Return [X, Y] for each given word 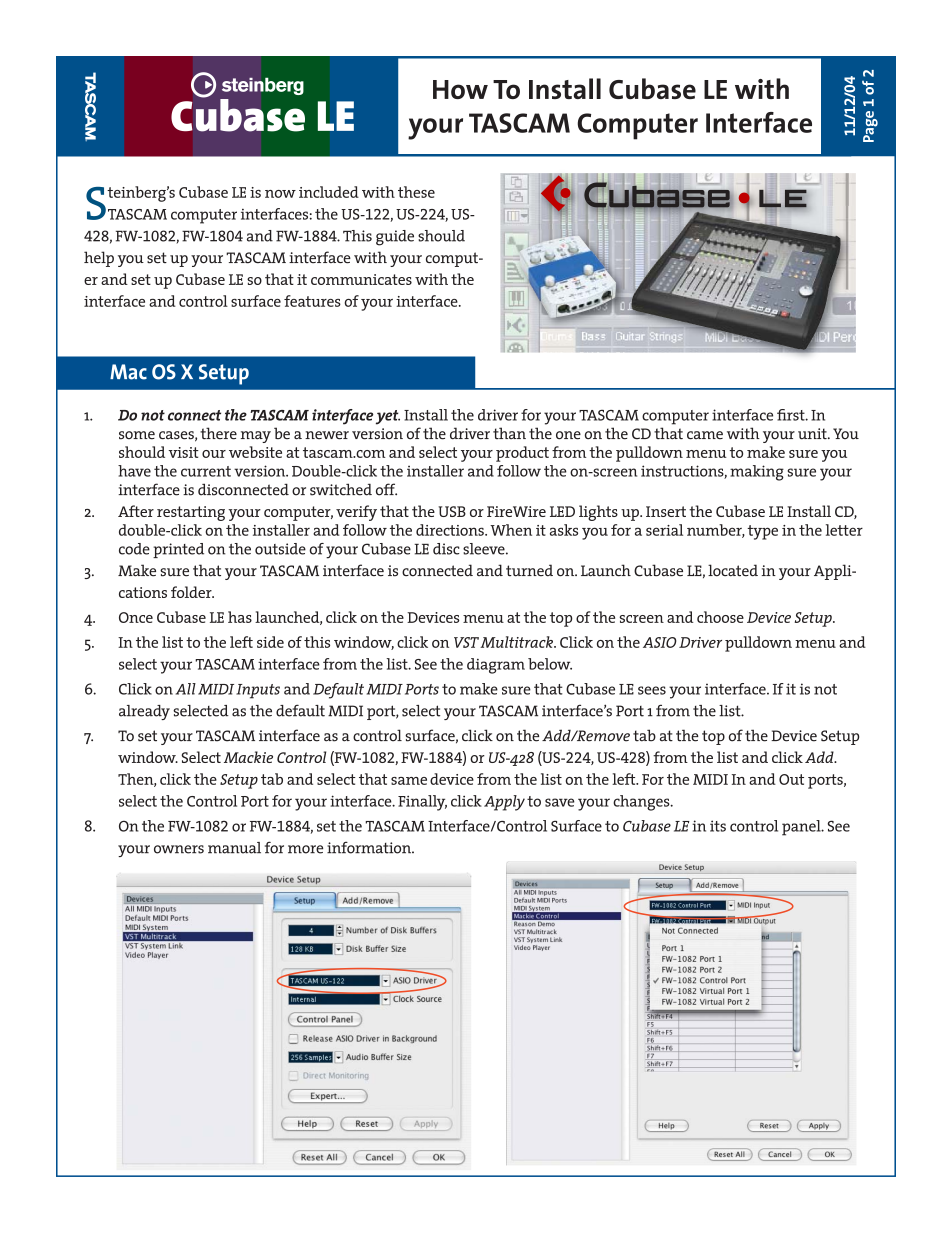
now [280, 194]
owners [179, 849]
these [416, 192]
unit [813, 434]
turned [529, 570]
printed [178, 550]
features [312, 301]
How [460, 89]
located [733, 570]
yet [388, 417]
